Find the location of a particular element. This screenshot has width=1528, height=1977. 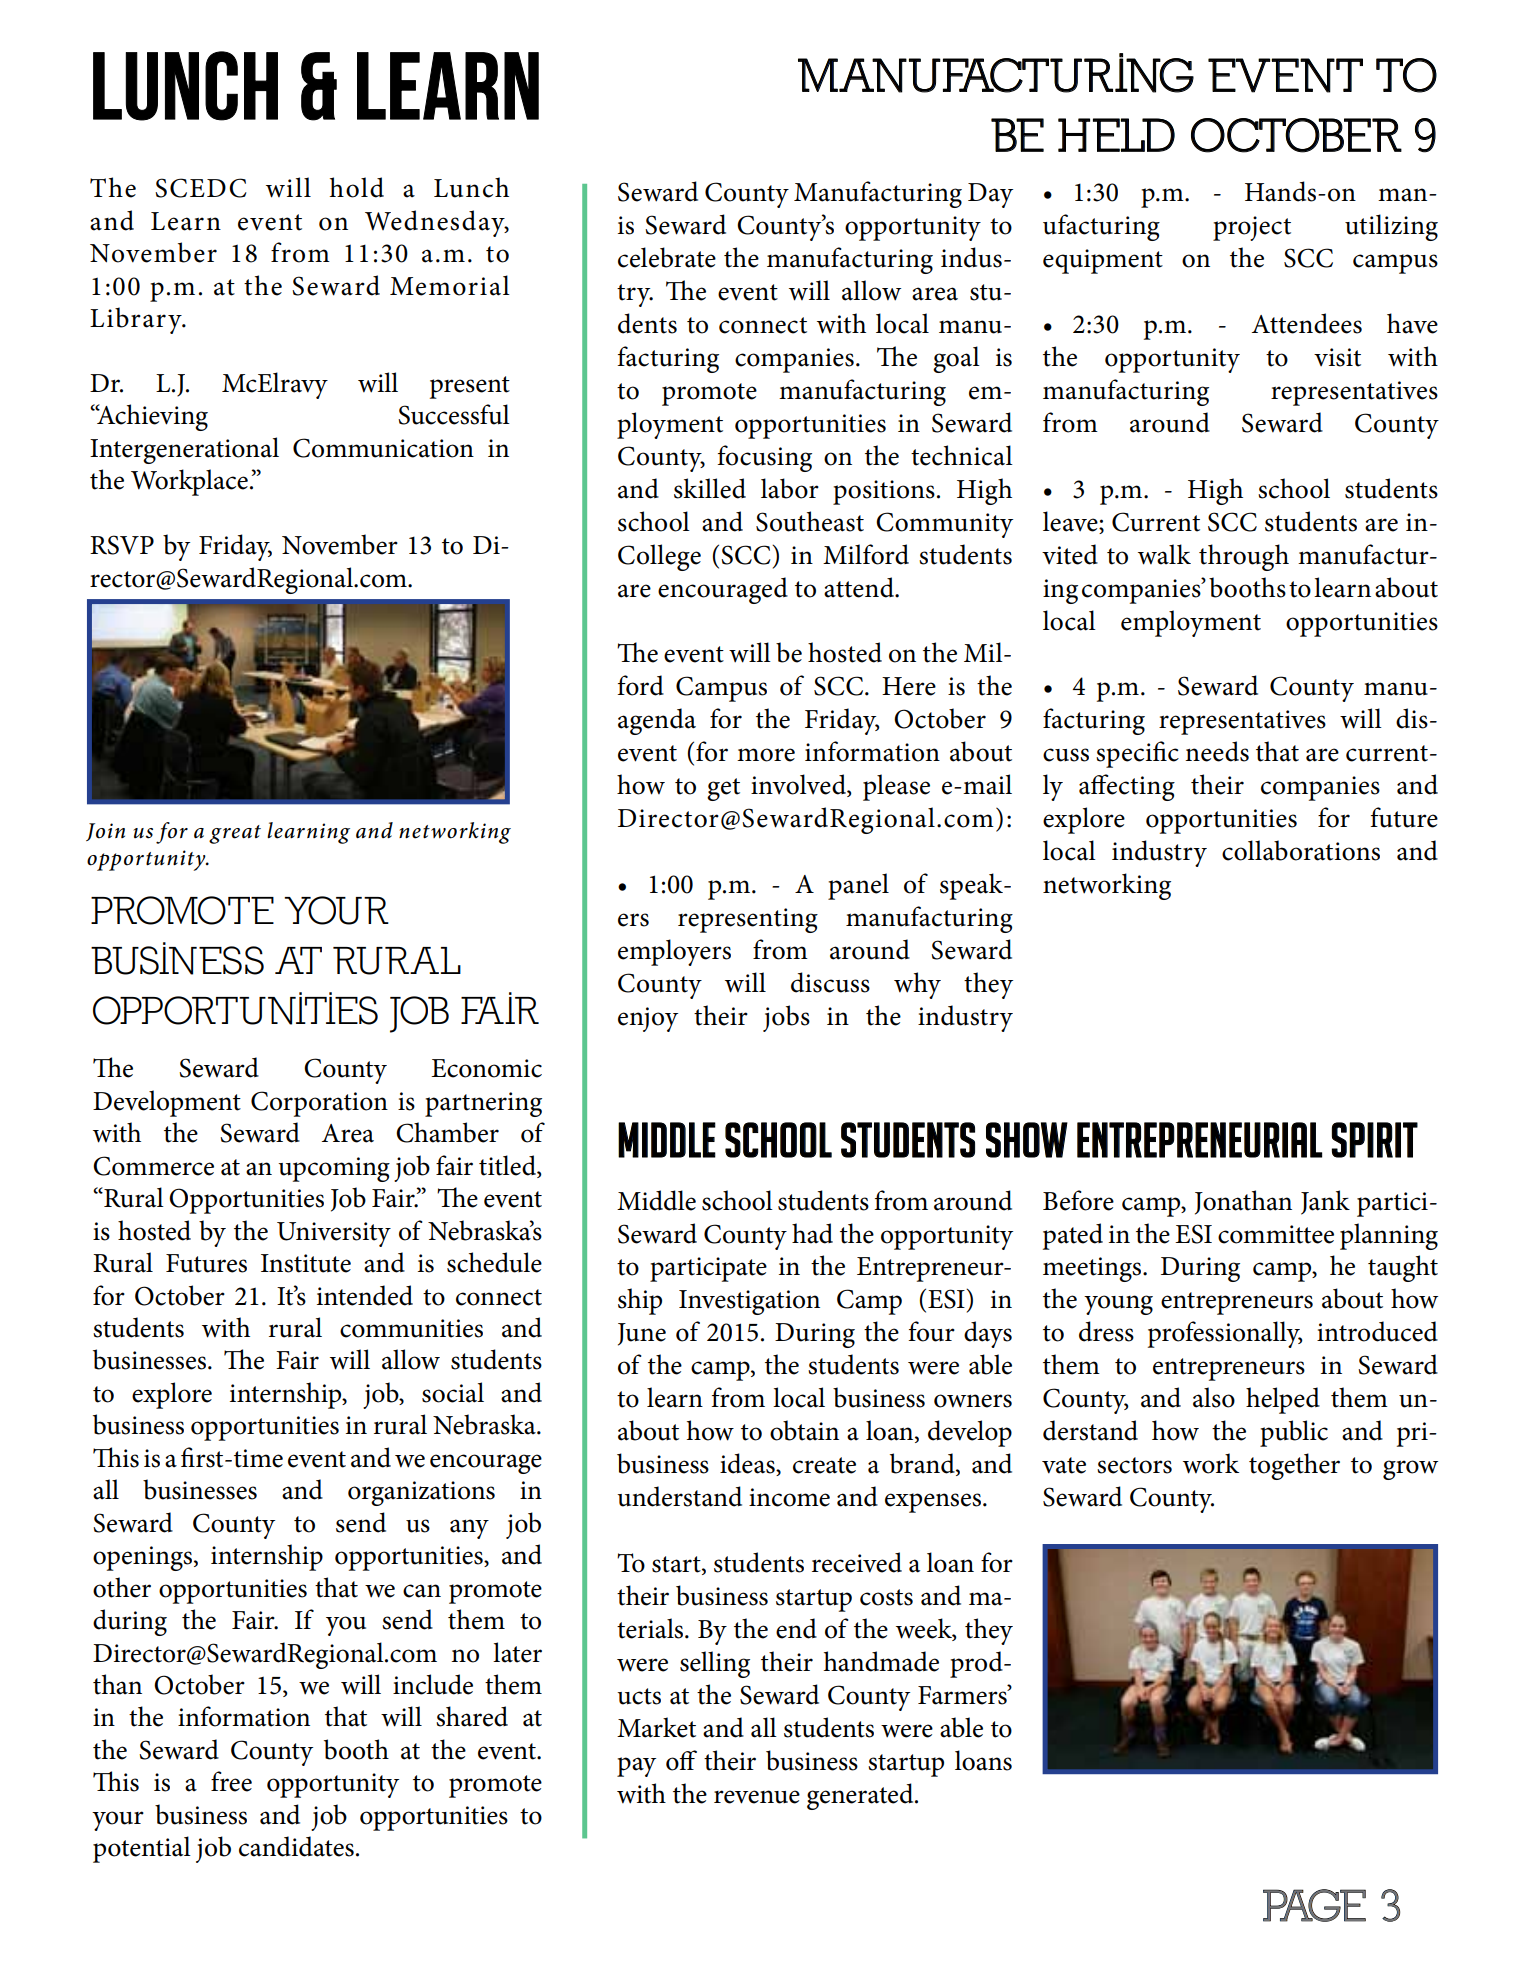

hold is located at coordinates (357, 187).
